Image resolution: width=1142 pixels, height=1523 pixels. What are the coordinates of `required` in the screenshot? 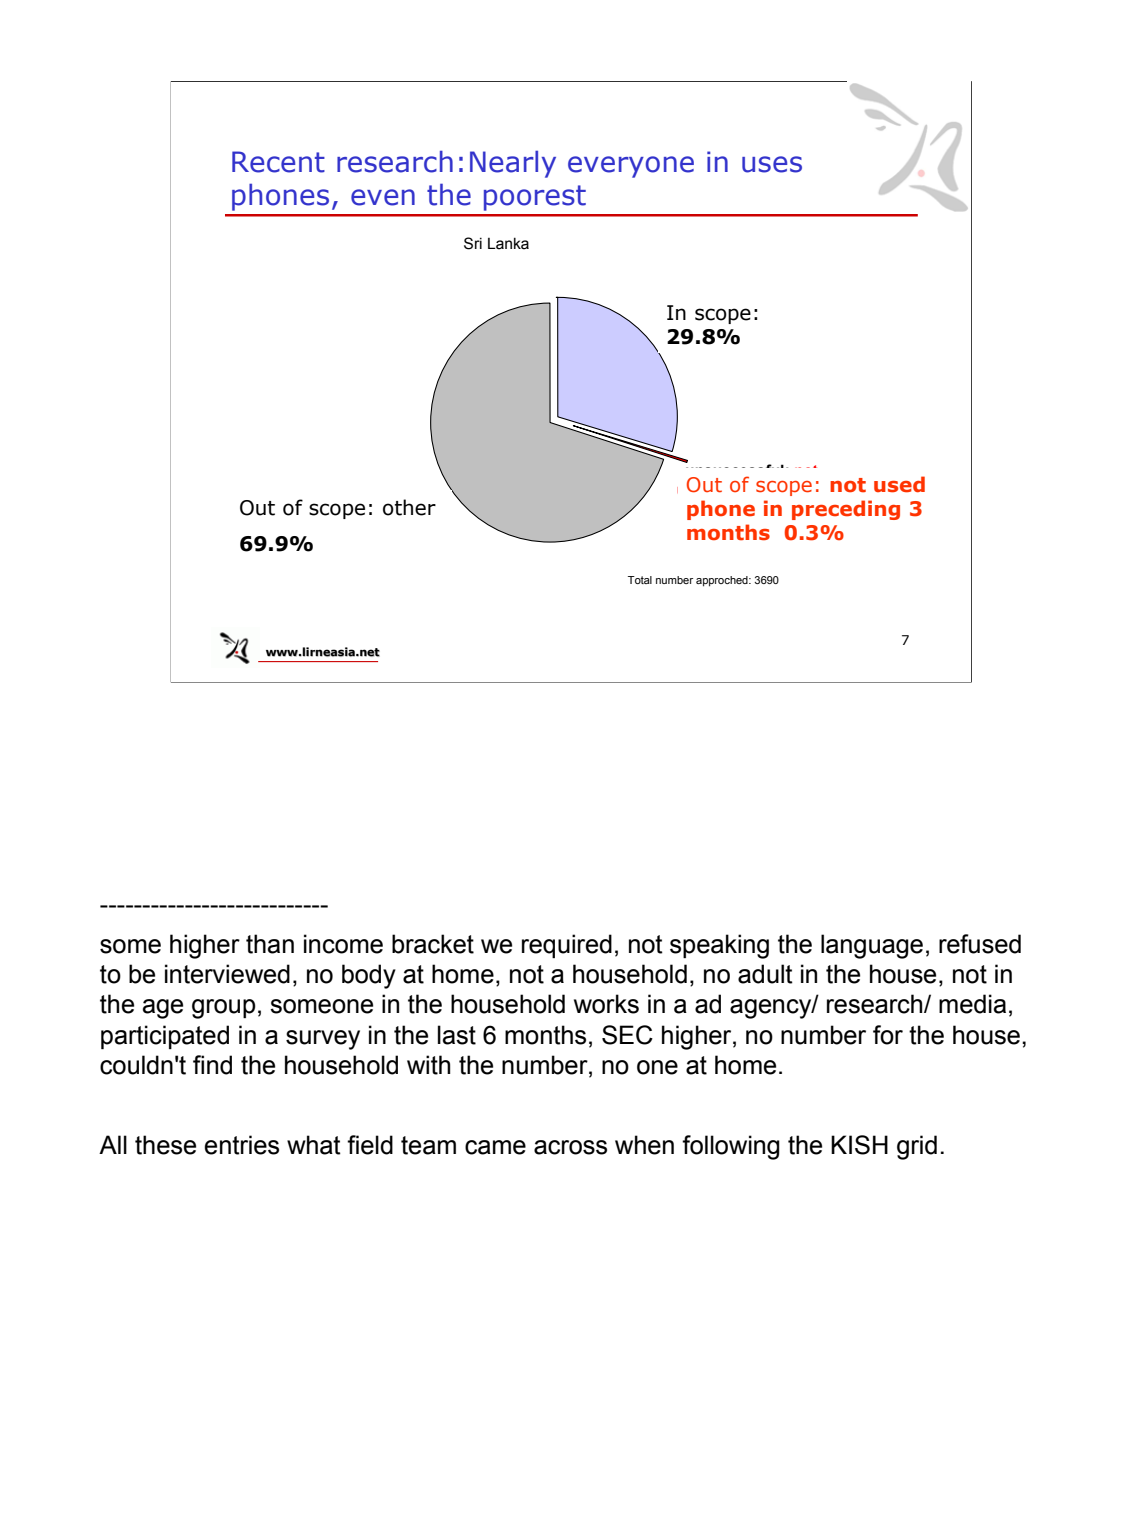 It's located at (567, 946).
